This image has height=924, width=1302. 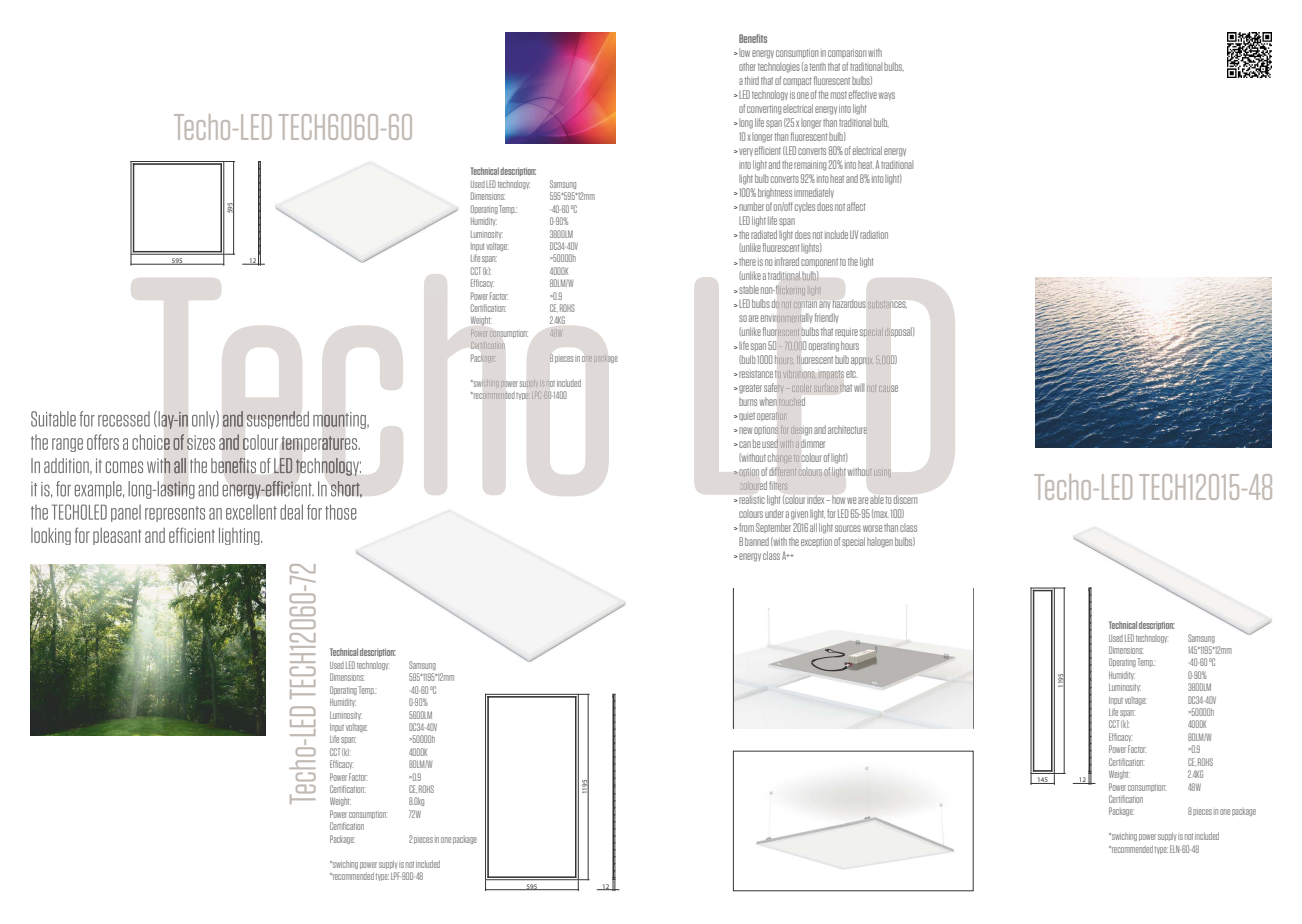 I want to click on tenth, so click(x=818, y=66).
